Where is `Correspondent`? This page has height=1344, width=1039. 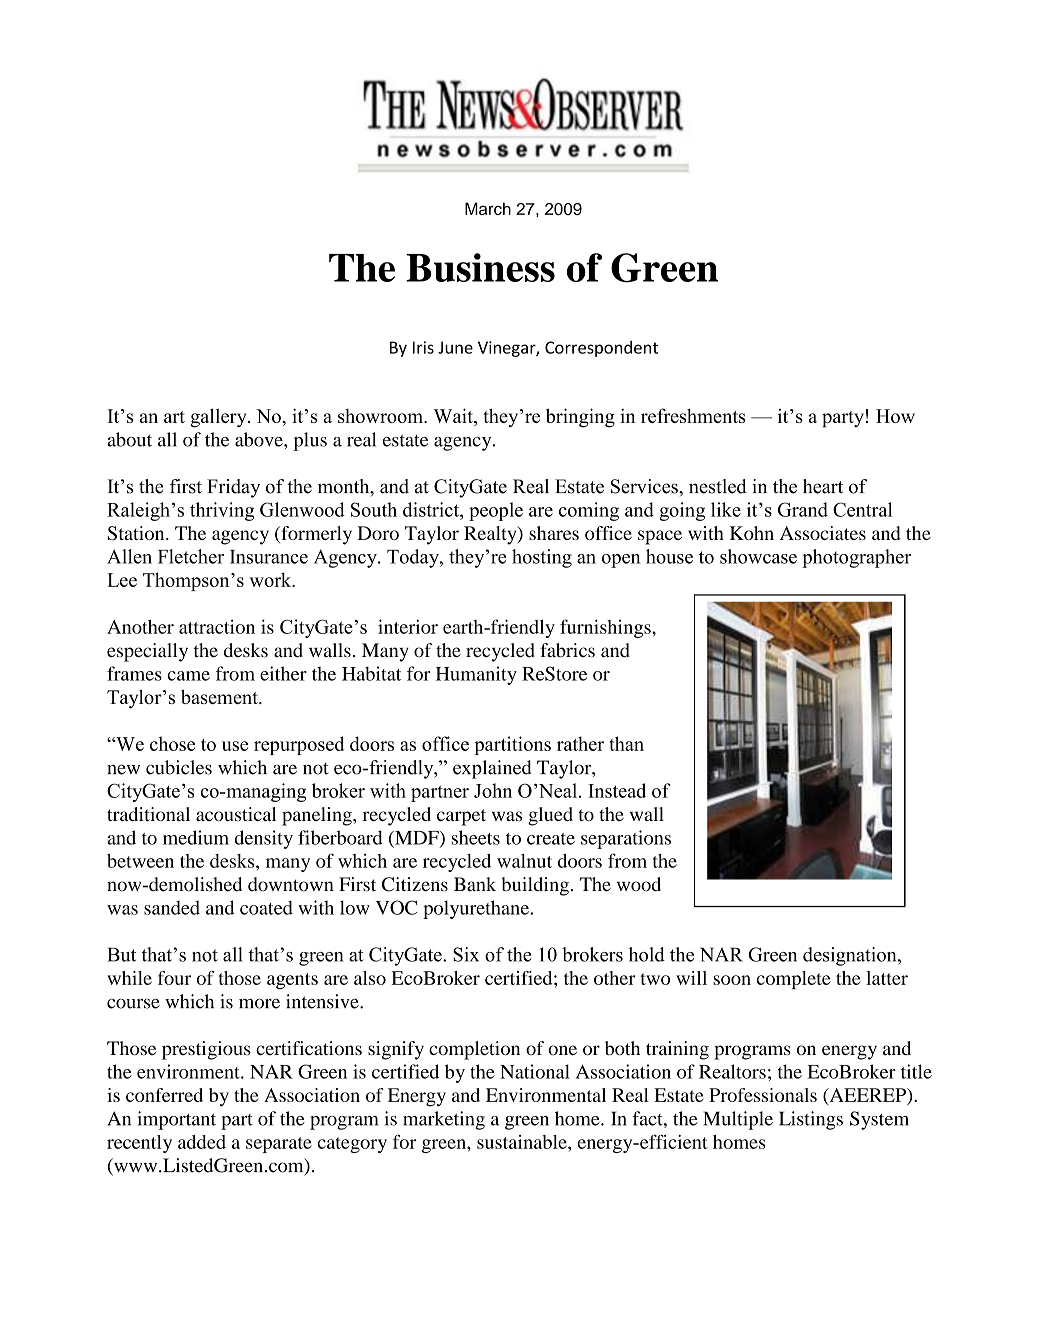 Correspondent is located at coordinates (601, 349).
